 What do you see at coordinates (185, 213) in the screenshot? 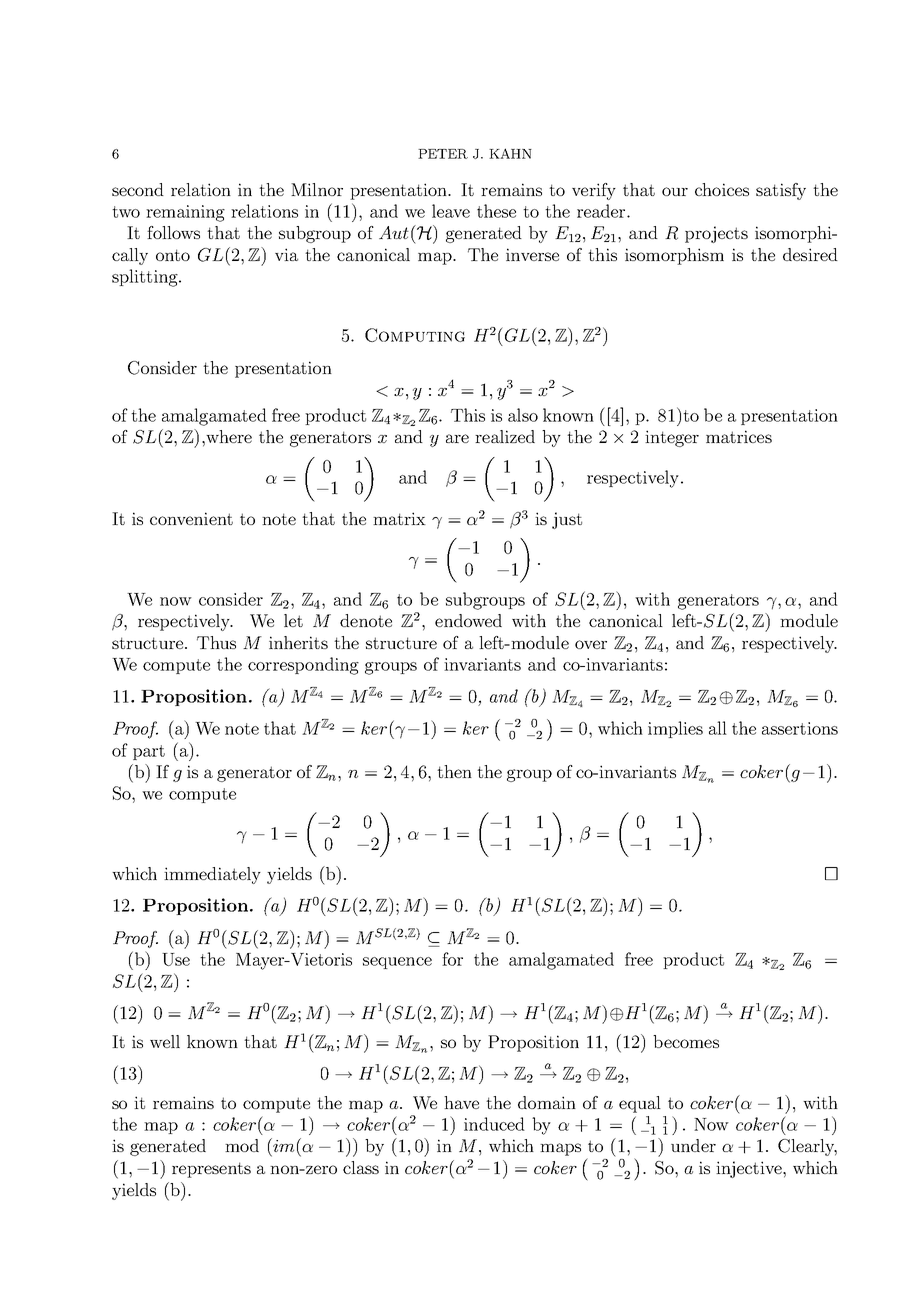
I see `remaining` at bounding box center [185, 213].
